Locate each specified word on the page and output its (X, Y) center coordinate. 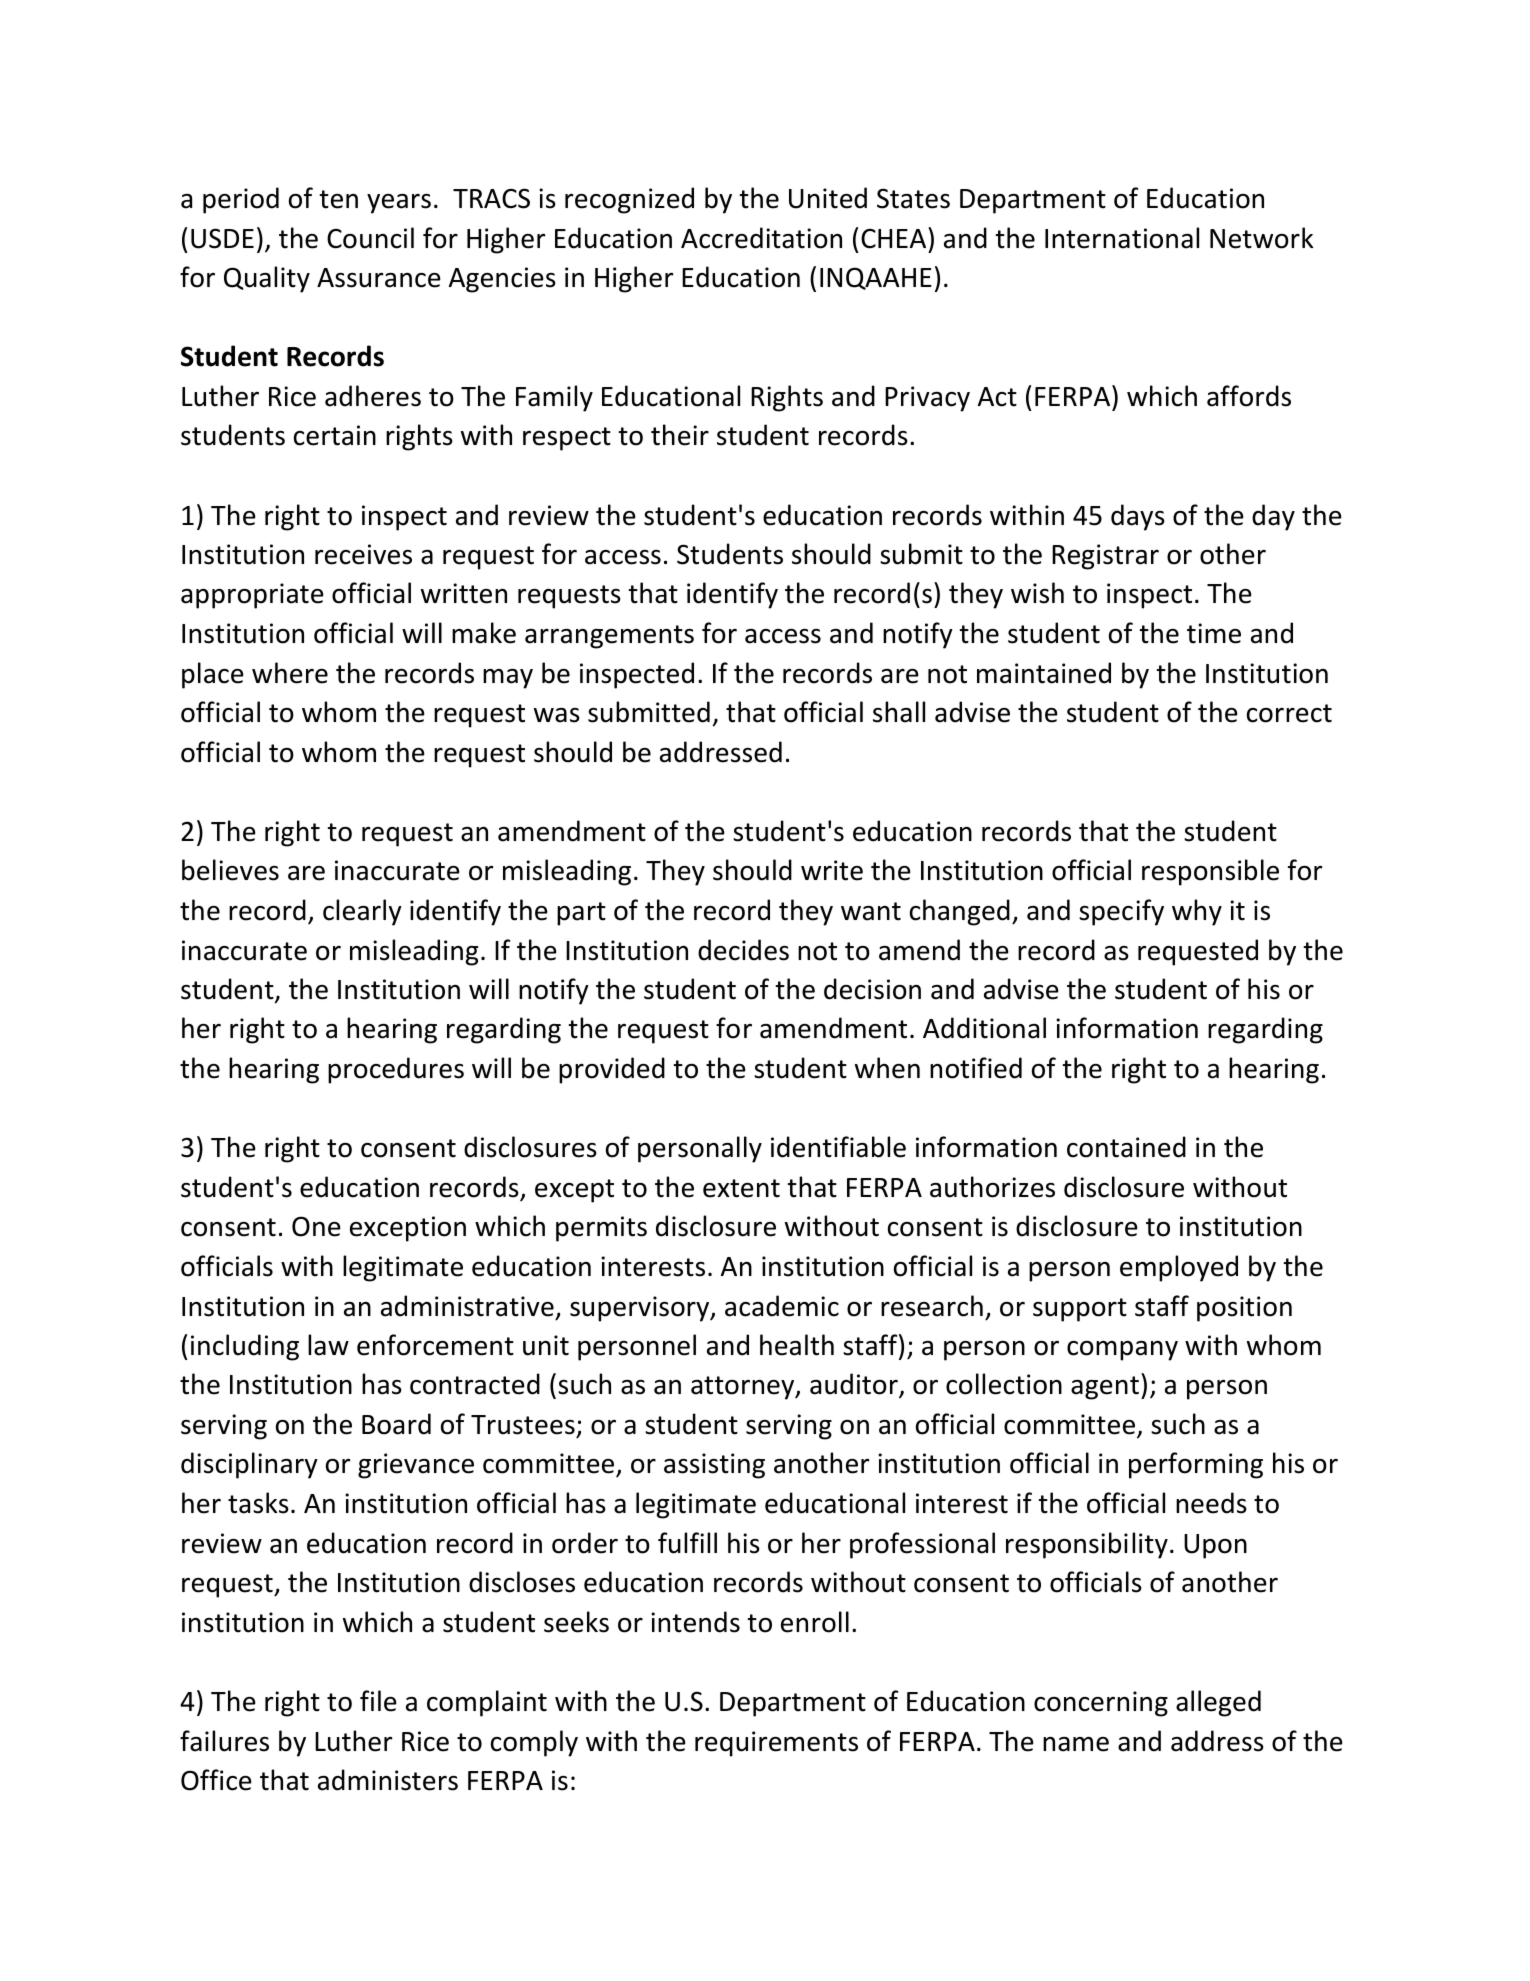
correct (1289, 713)
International (1122, 238)
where (290, 673)
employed (1179, 1268)
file (378, 1701)
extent (741, 1188)
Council (370, 238)
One (316, 1226)
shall (899, 712)
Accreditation (761, 238)
